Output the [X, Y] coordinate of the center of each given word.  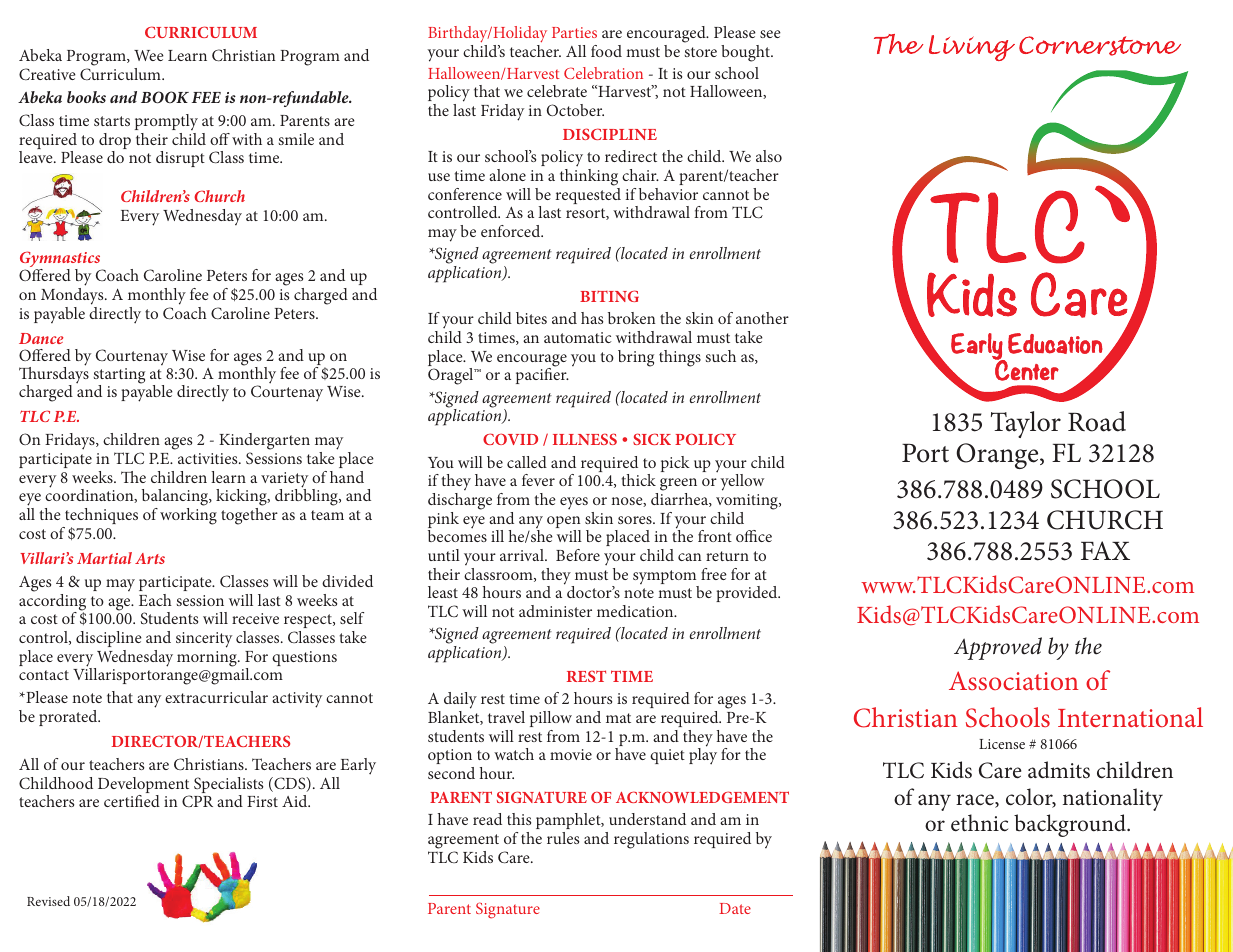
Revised [48, 901]
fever [538, 480]
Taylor [1026, 424]
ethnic [979, 823]
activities [209, 458]
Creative [47, 74]
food [606, 51]
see [770, 34]
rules [563, 838]
